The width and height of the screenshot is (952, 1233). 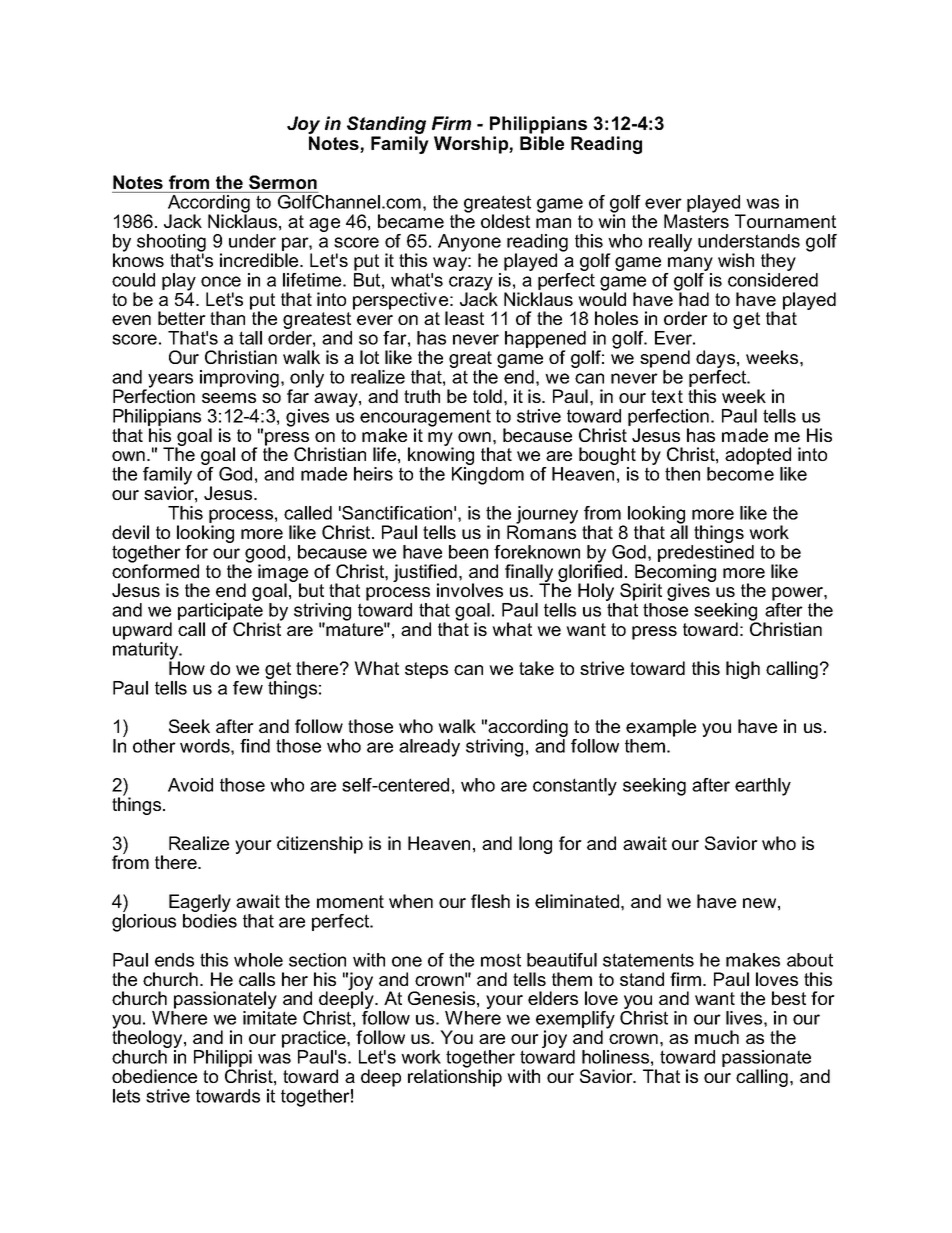 I want to click on Sermon, so click(x=283, y=182).
